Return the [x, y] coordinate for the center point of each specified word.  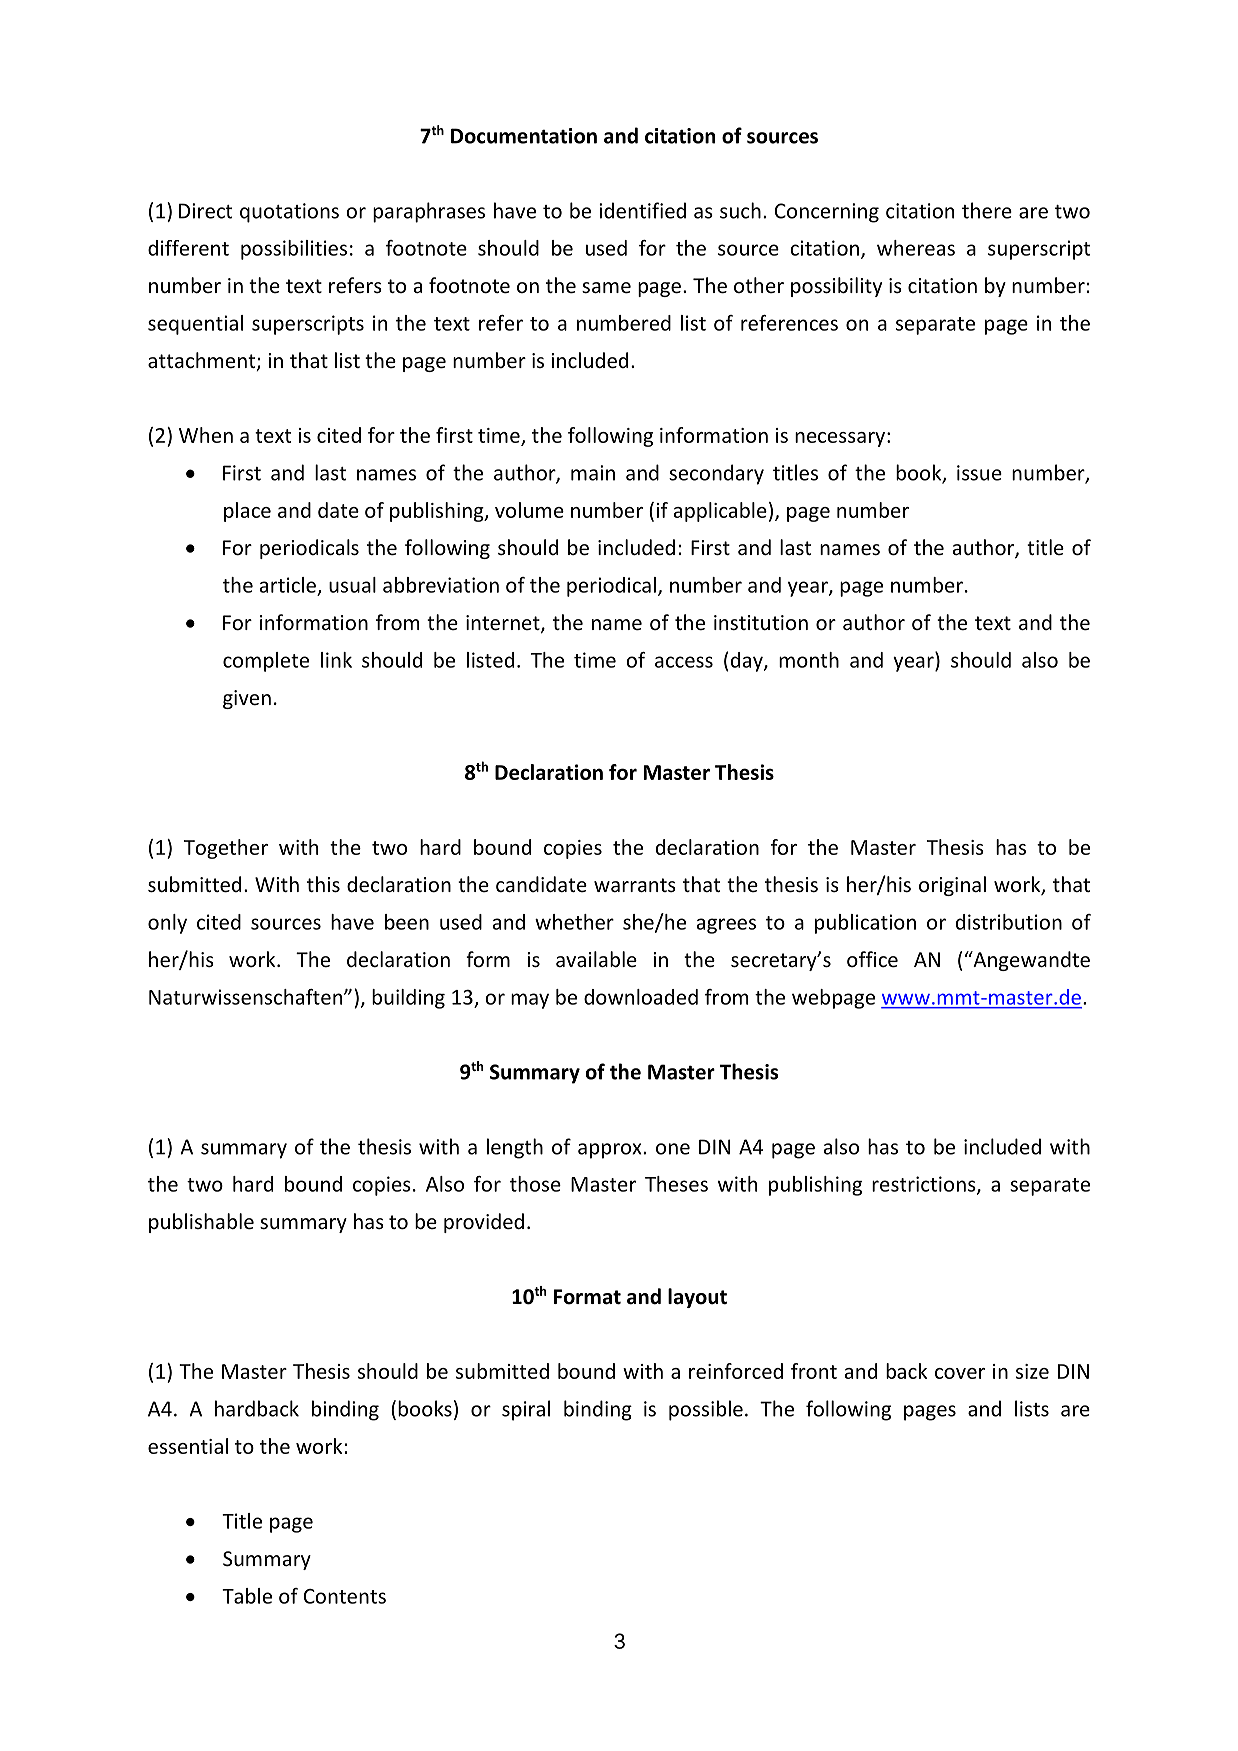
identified [642, 210]
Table [247, 1596]
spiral [526, 1410]
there [987, 210]
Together [226, 849]
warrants [635, 885]
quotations [289, 213]
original [952, 886]
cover [960, 1373]
